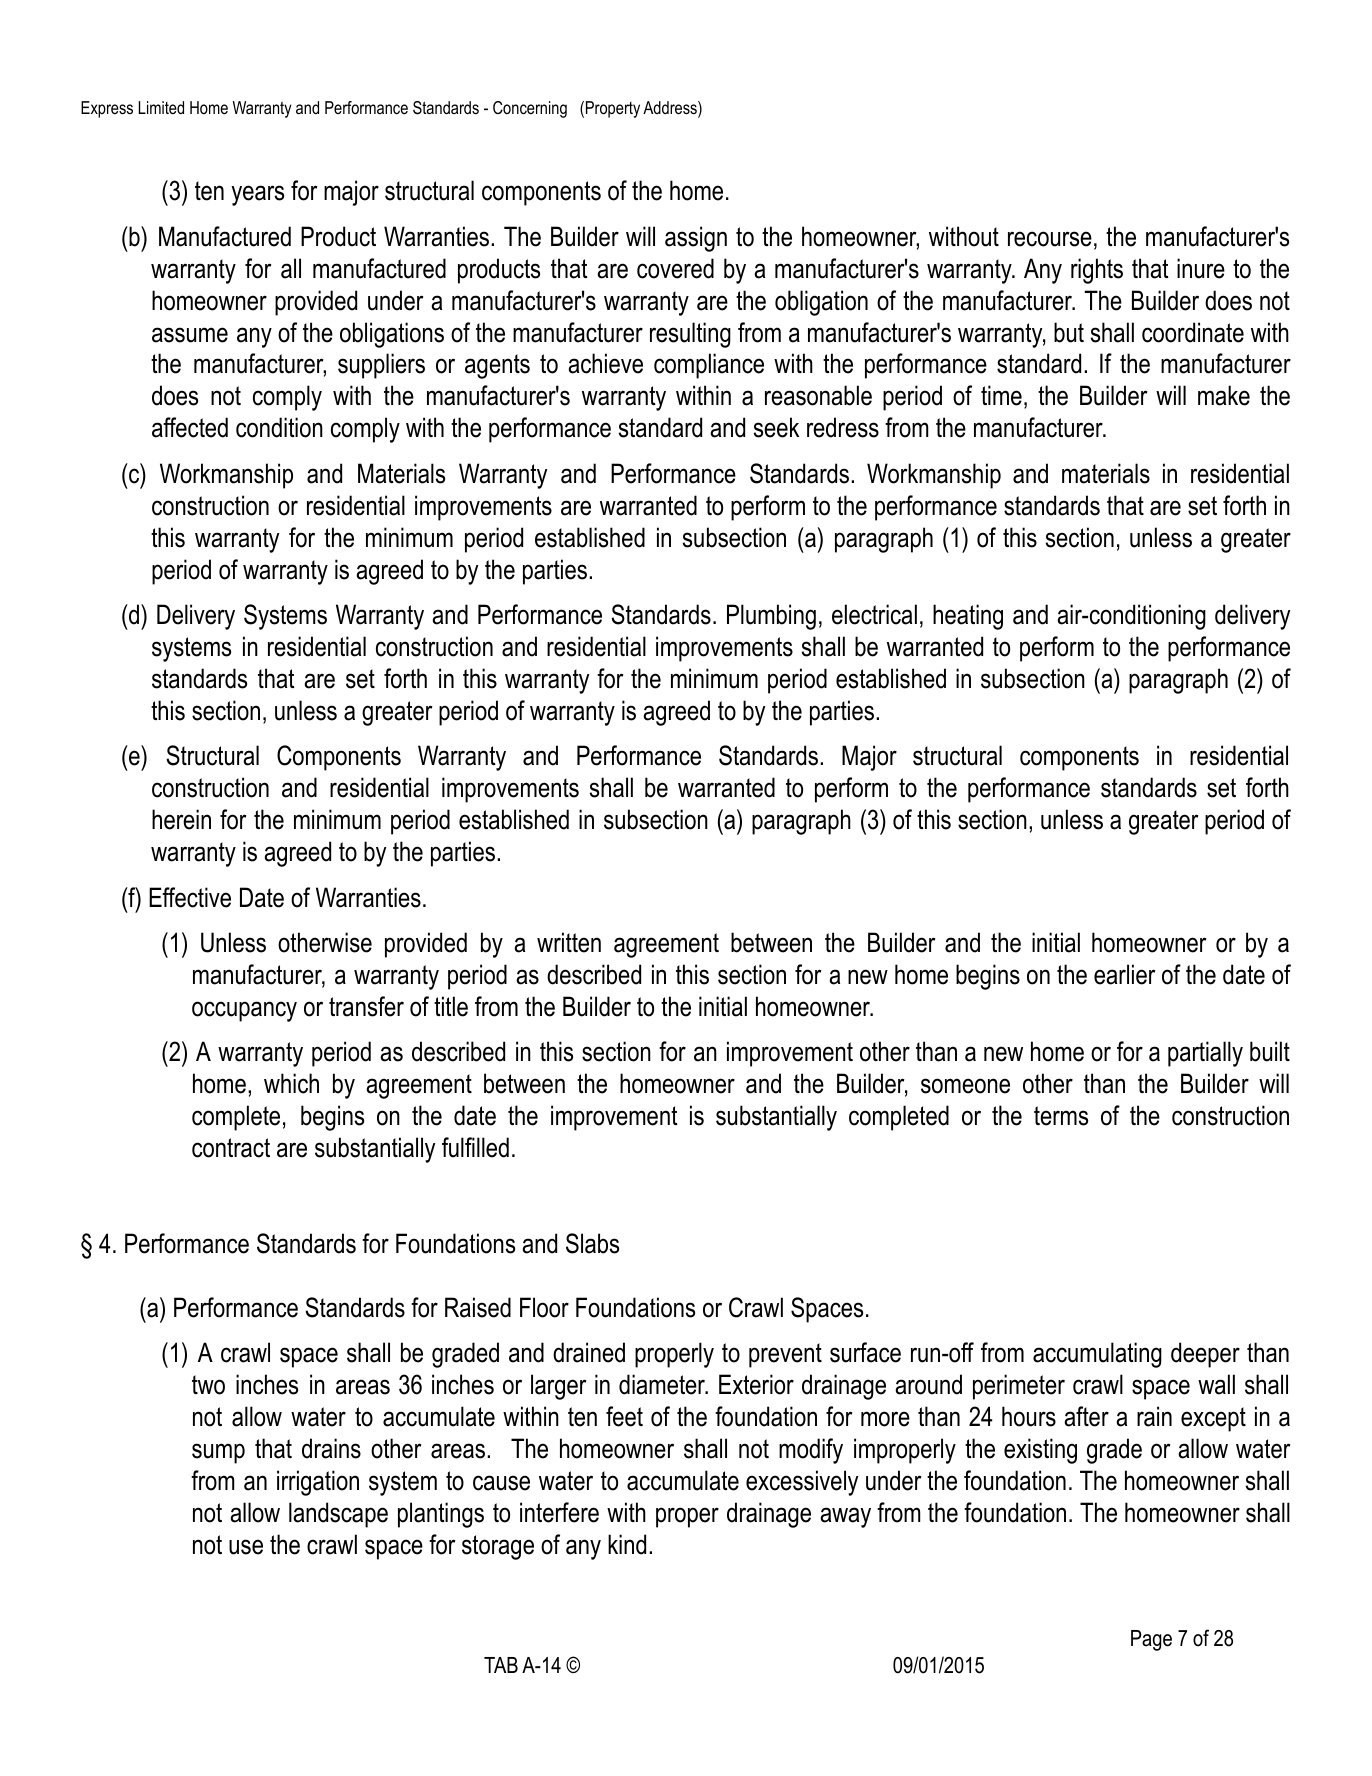 The image size is (1372, 1776). Describe the element at coordinates (771, 617) in the screenshot. I see `Plumbing` at that location.
